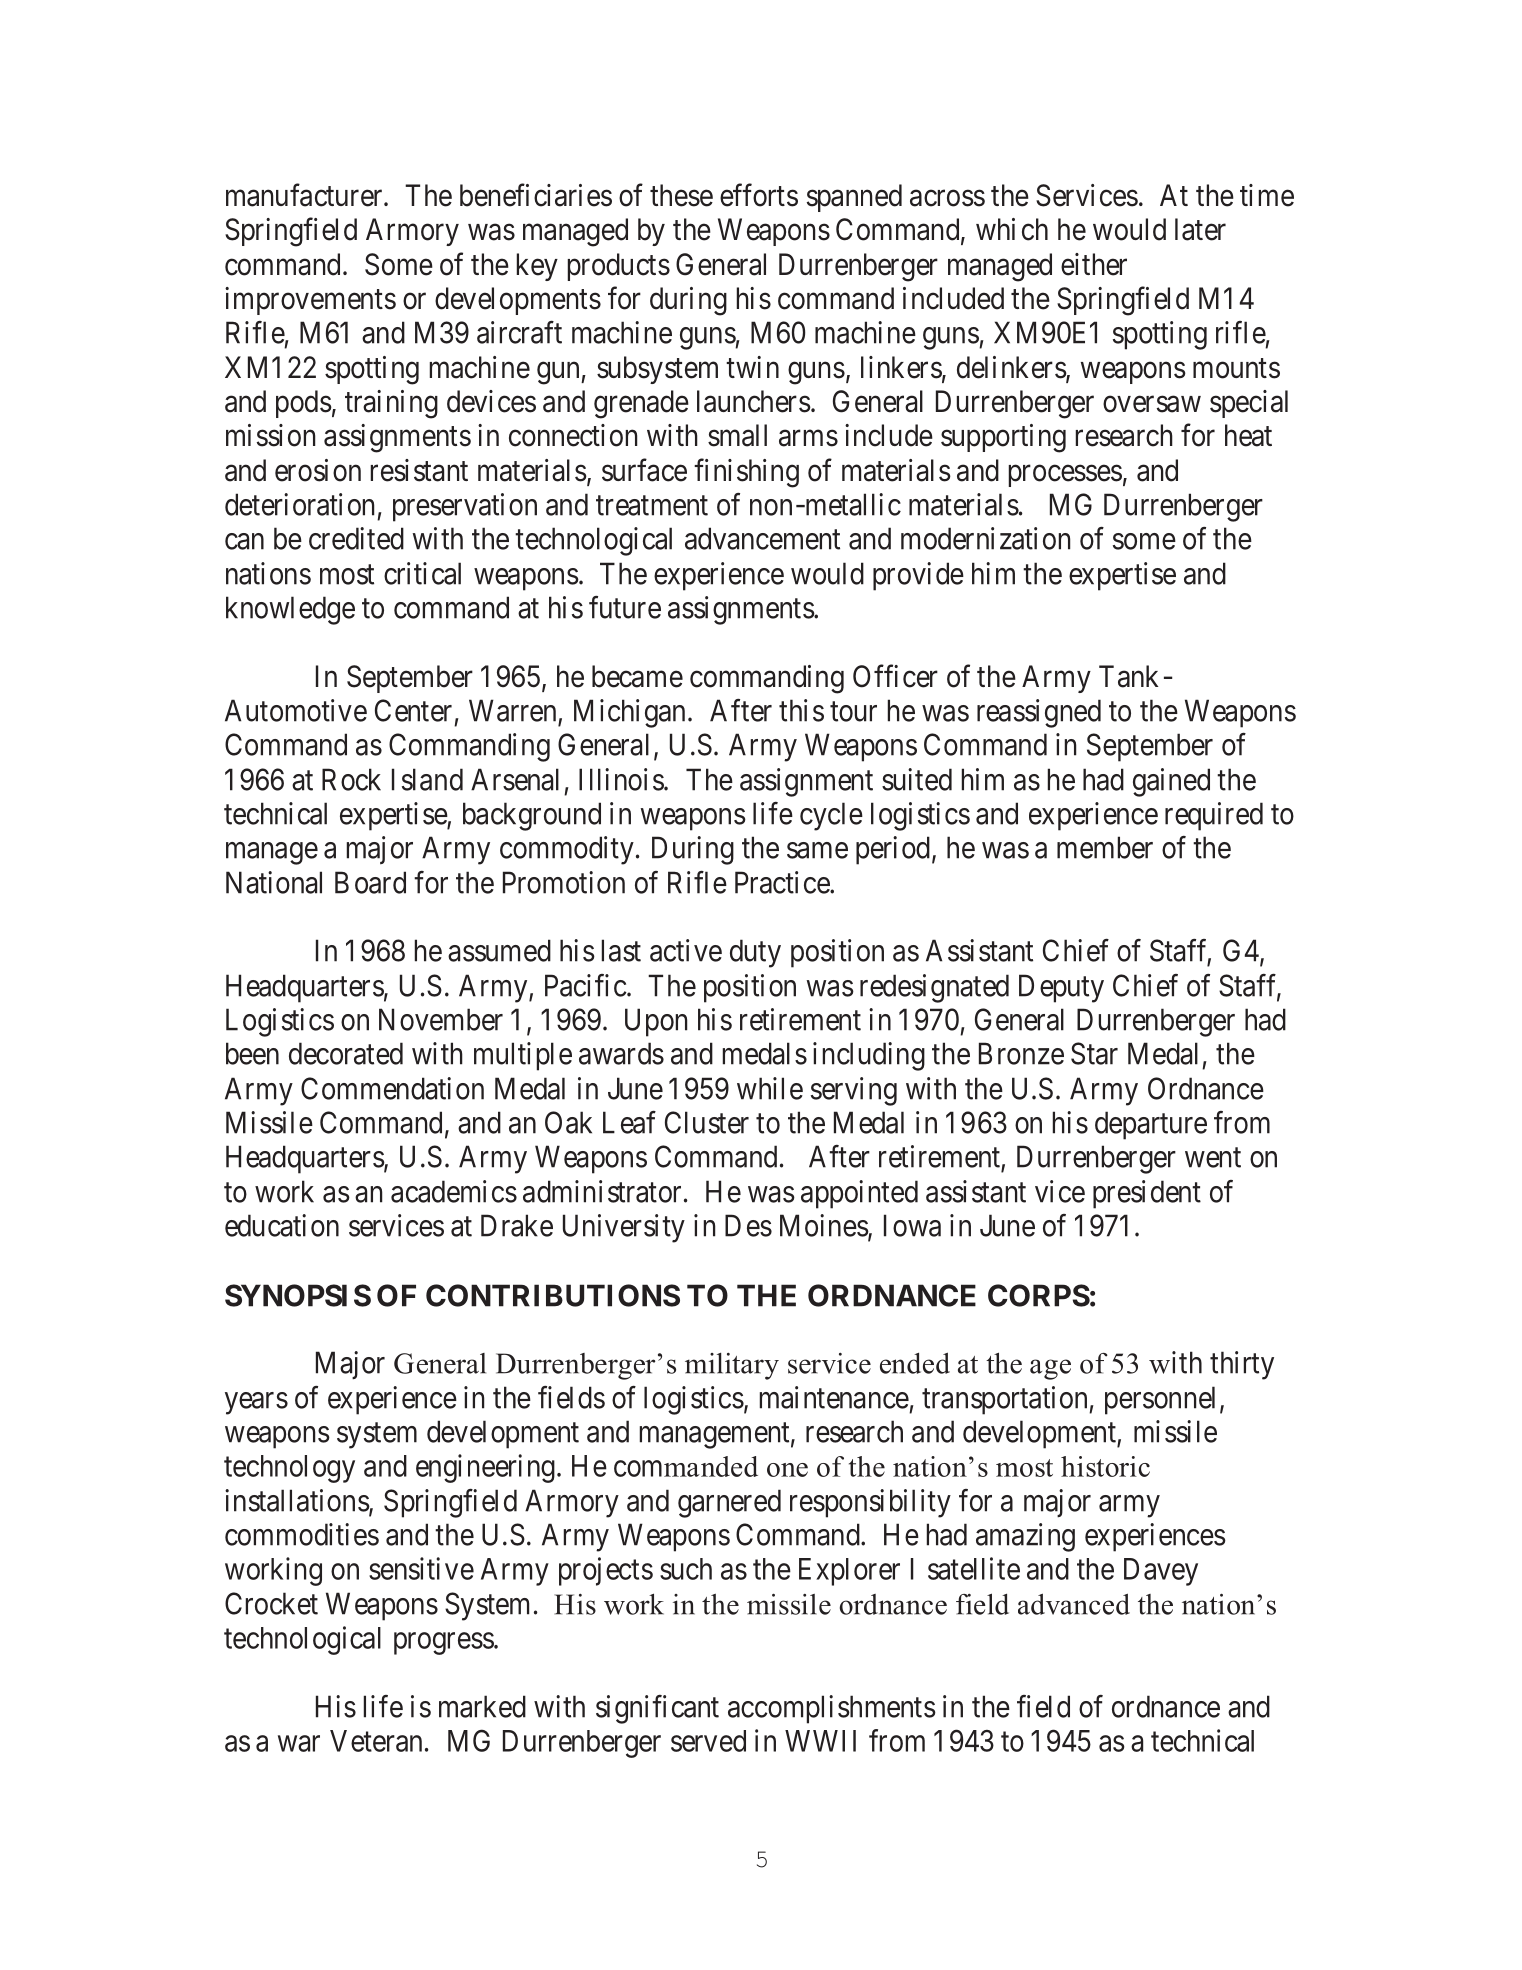 Image resolution: width=1522 pixels, height=1970 pixels. What do you see at coordinates (1200, 229) in the screenshot?
I see `later` at bounding box center [1200, 229].
